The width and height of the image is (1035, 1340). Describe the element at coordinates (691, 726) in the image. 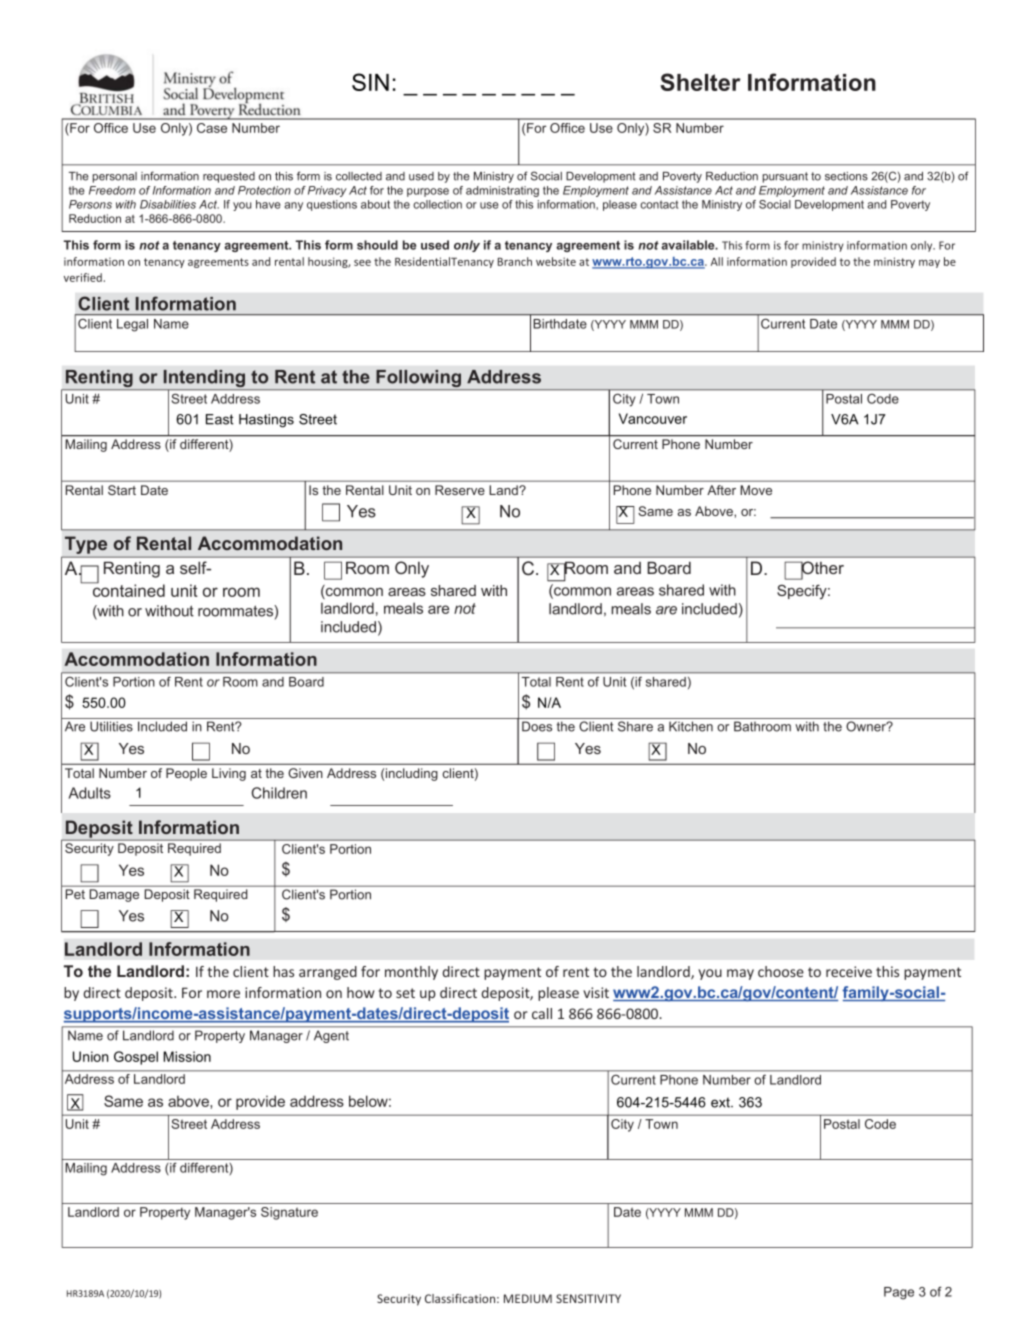

I see `Kitchen` at that location.
